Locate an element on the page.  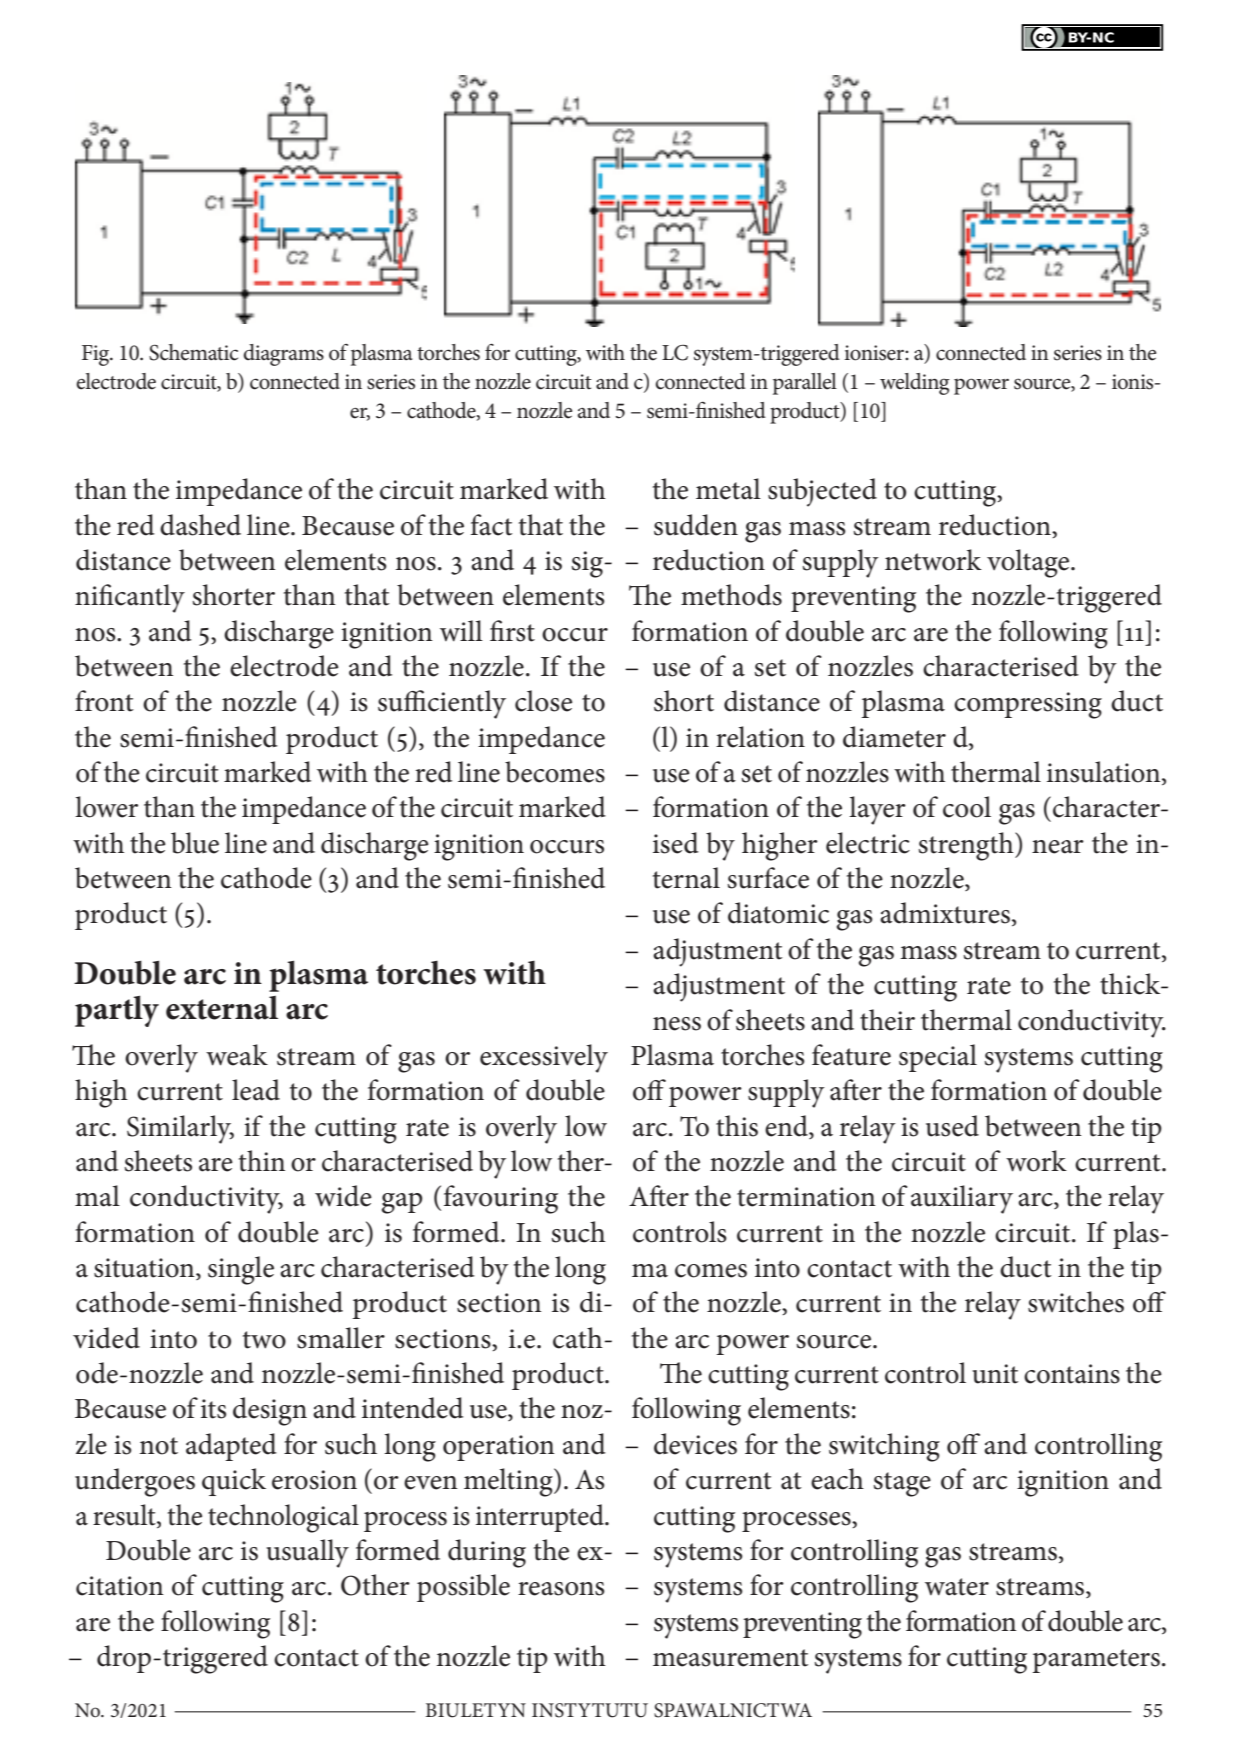
Schematic is located at coordinates (193, 352).
